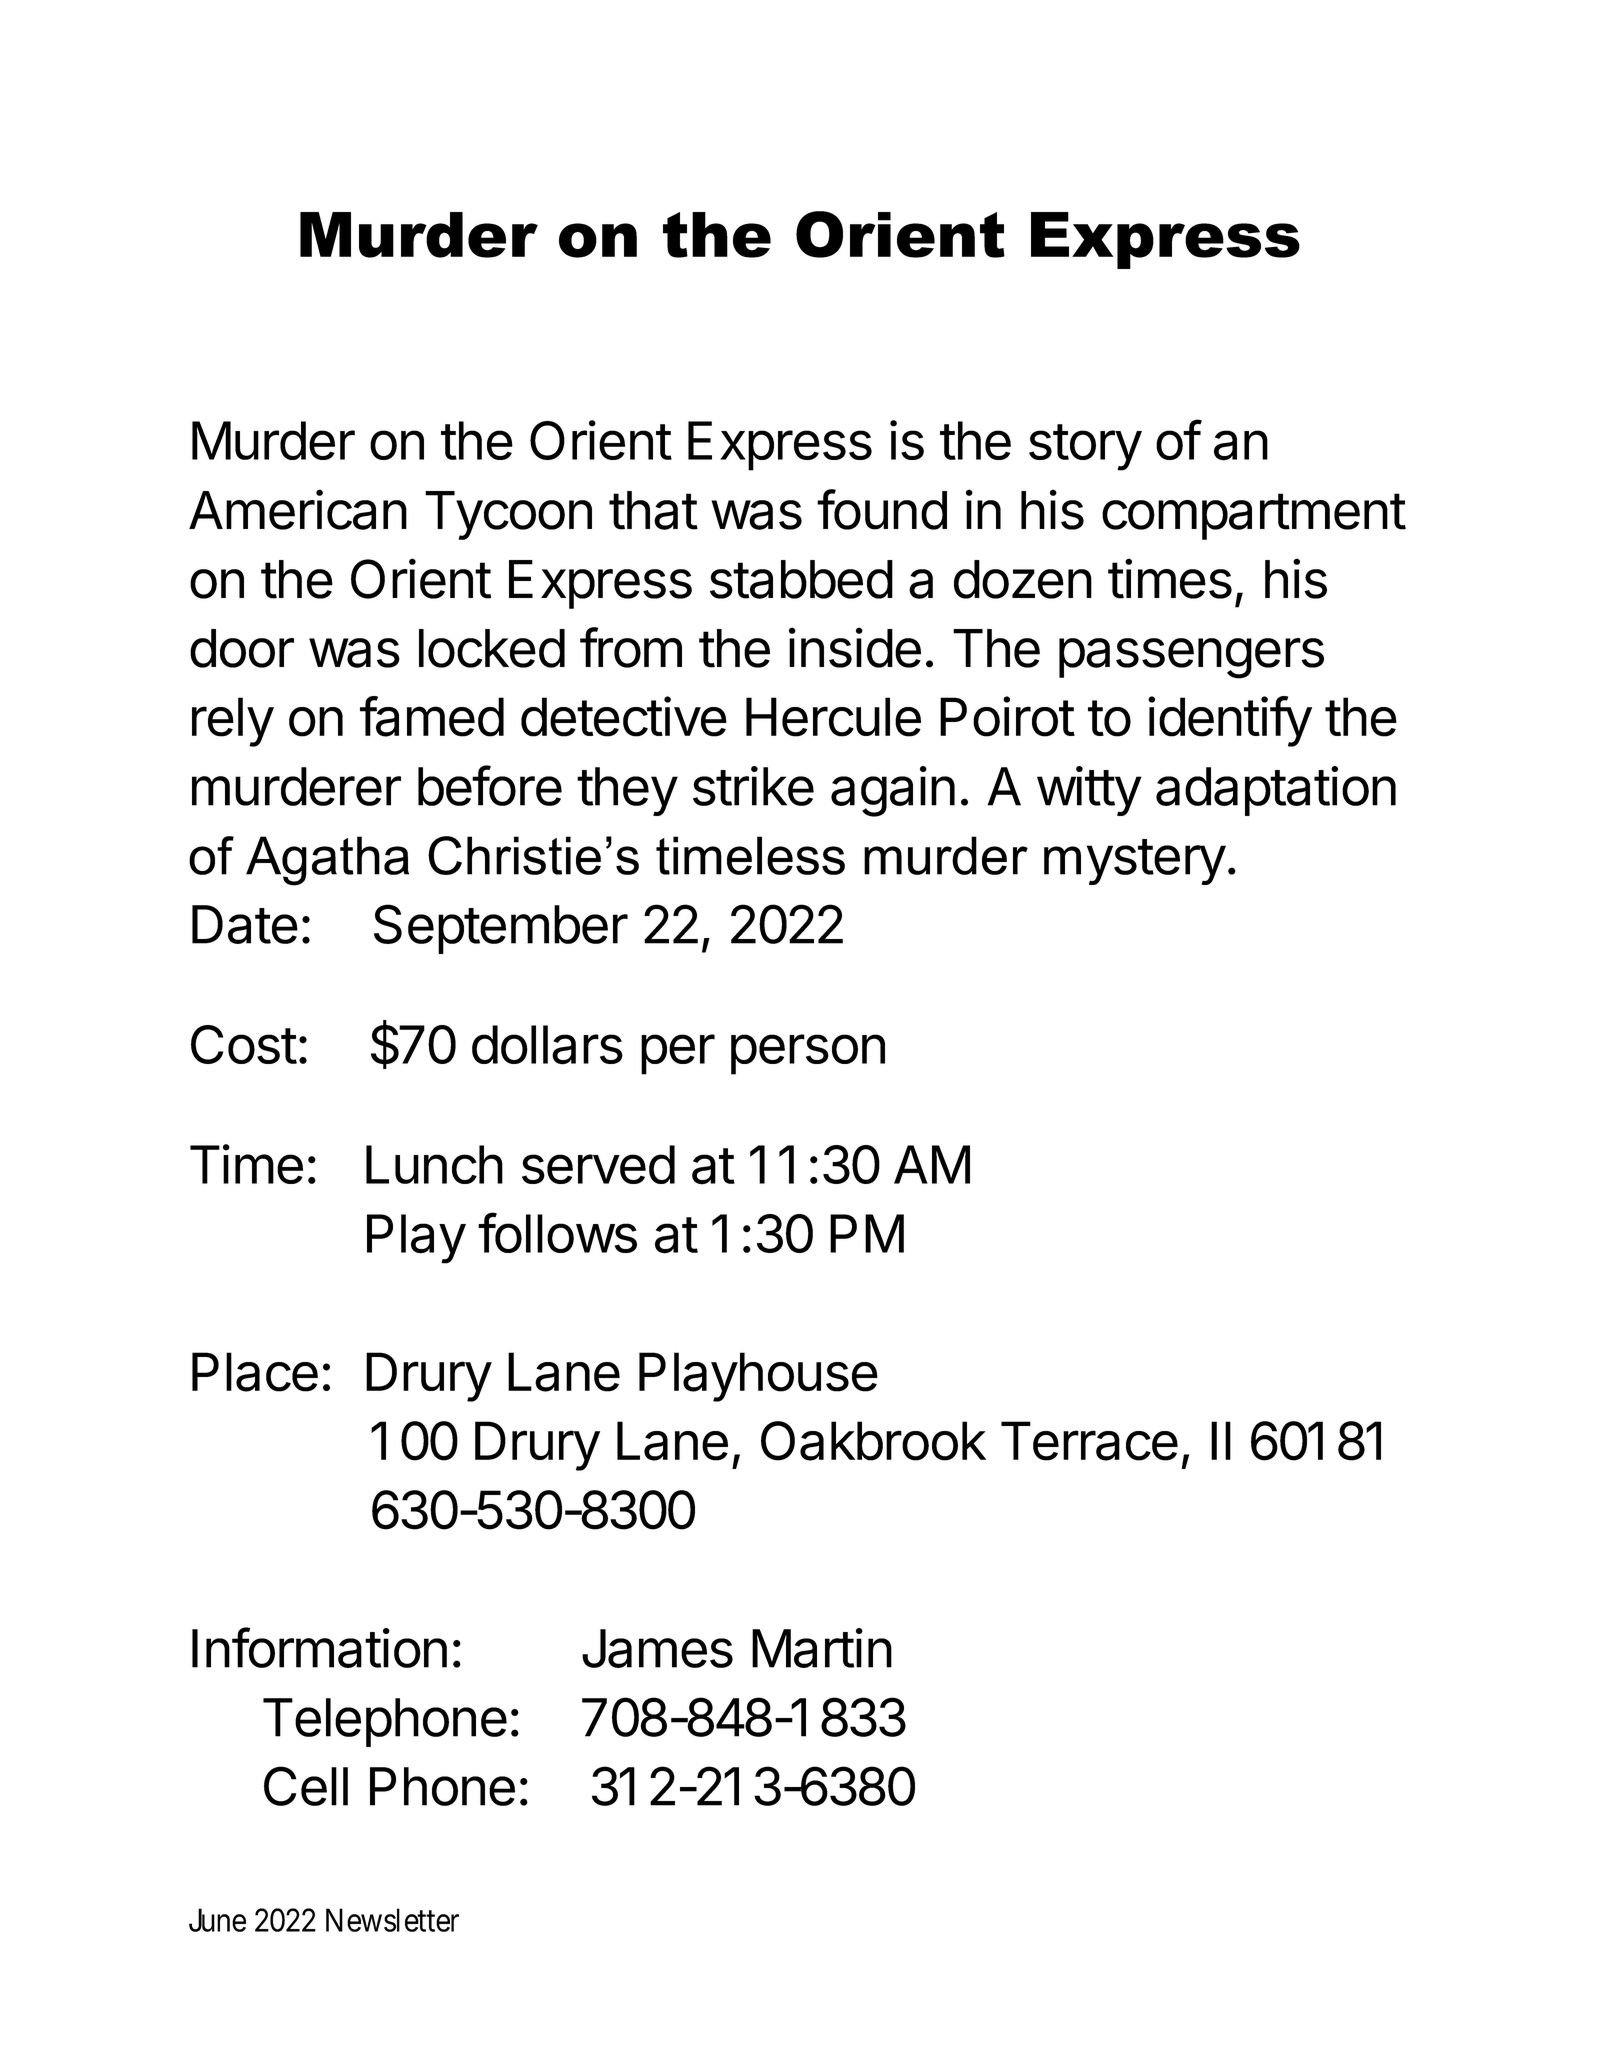 The image size is (1598, 2068). What do you see at coordinates (653, 510) in the document?
I see `that` at bounding box center [653, 510].
